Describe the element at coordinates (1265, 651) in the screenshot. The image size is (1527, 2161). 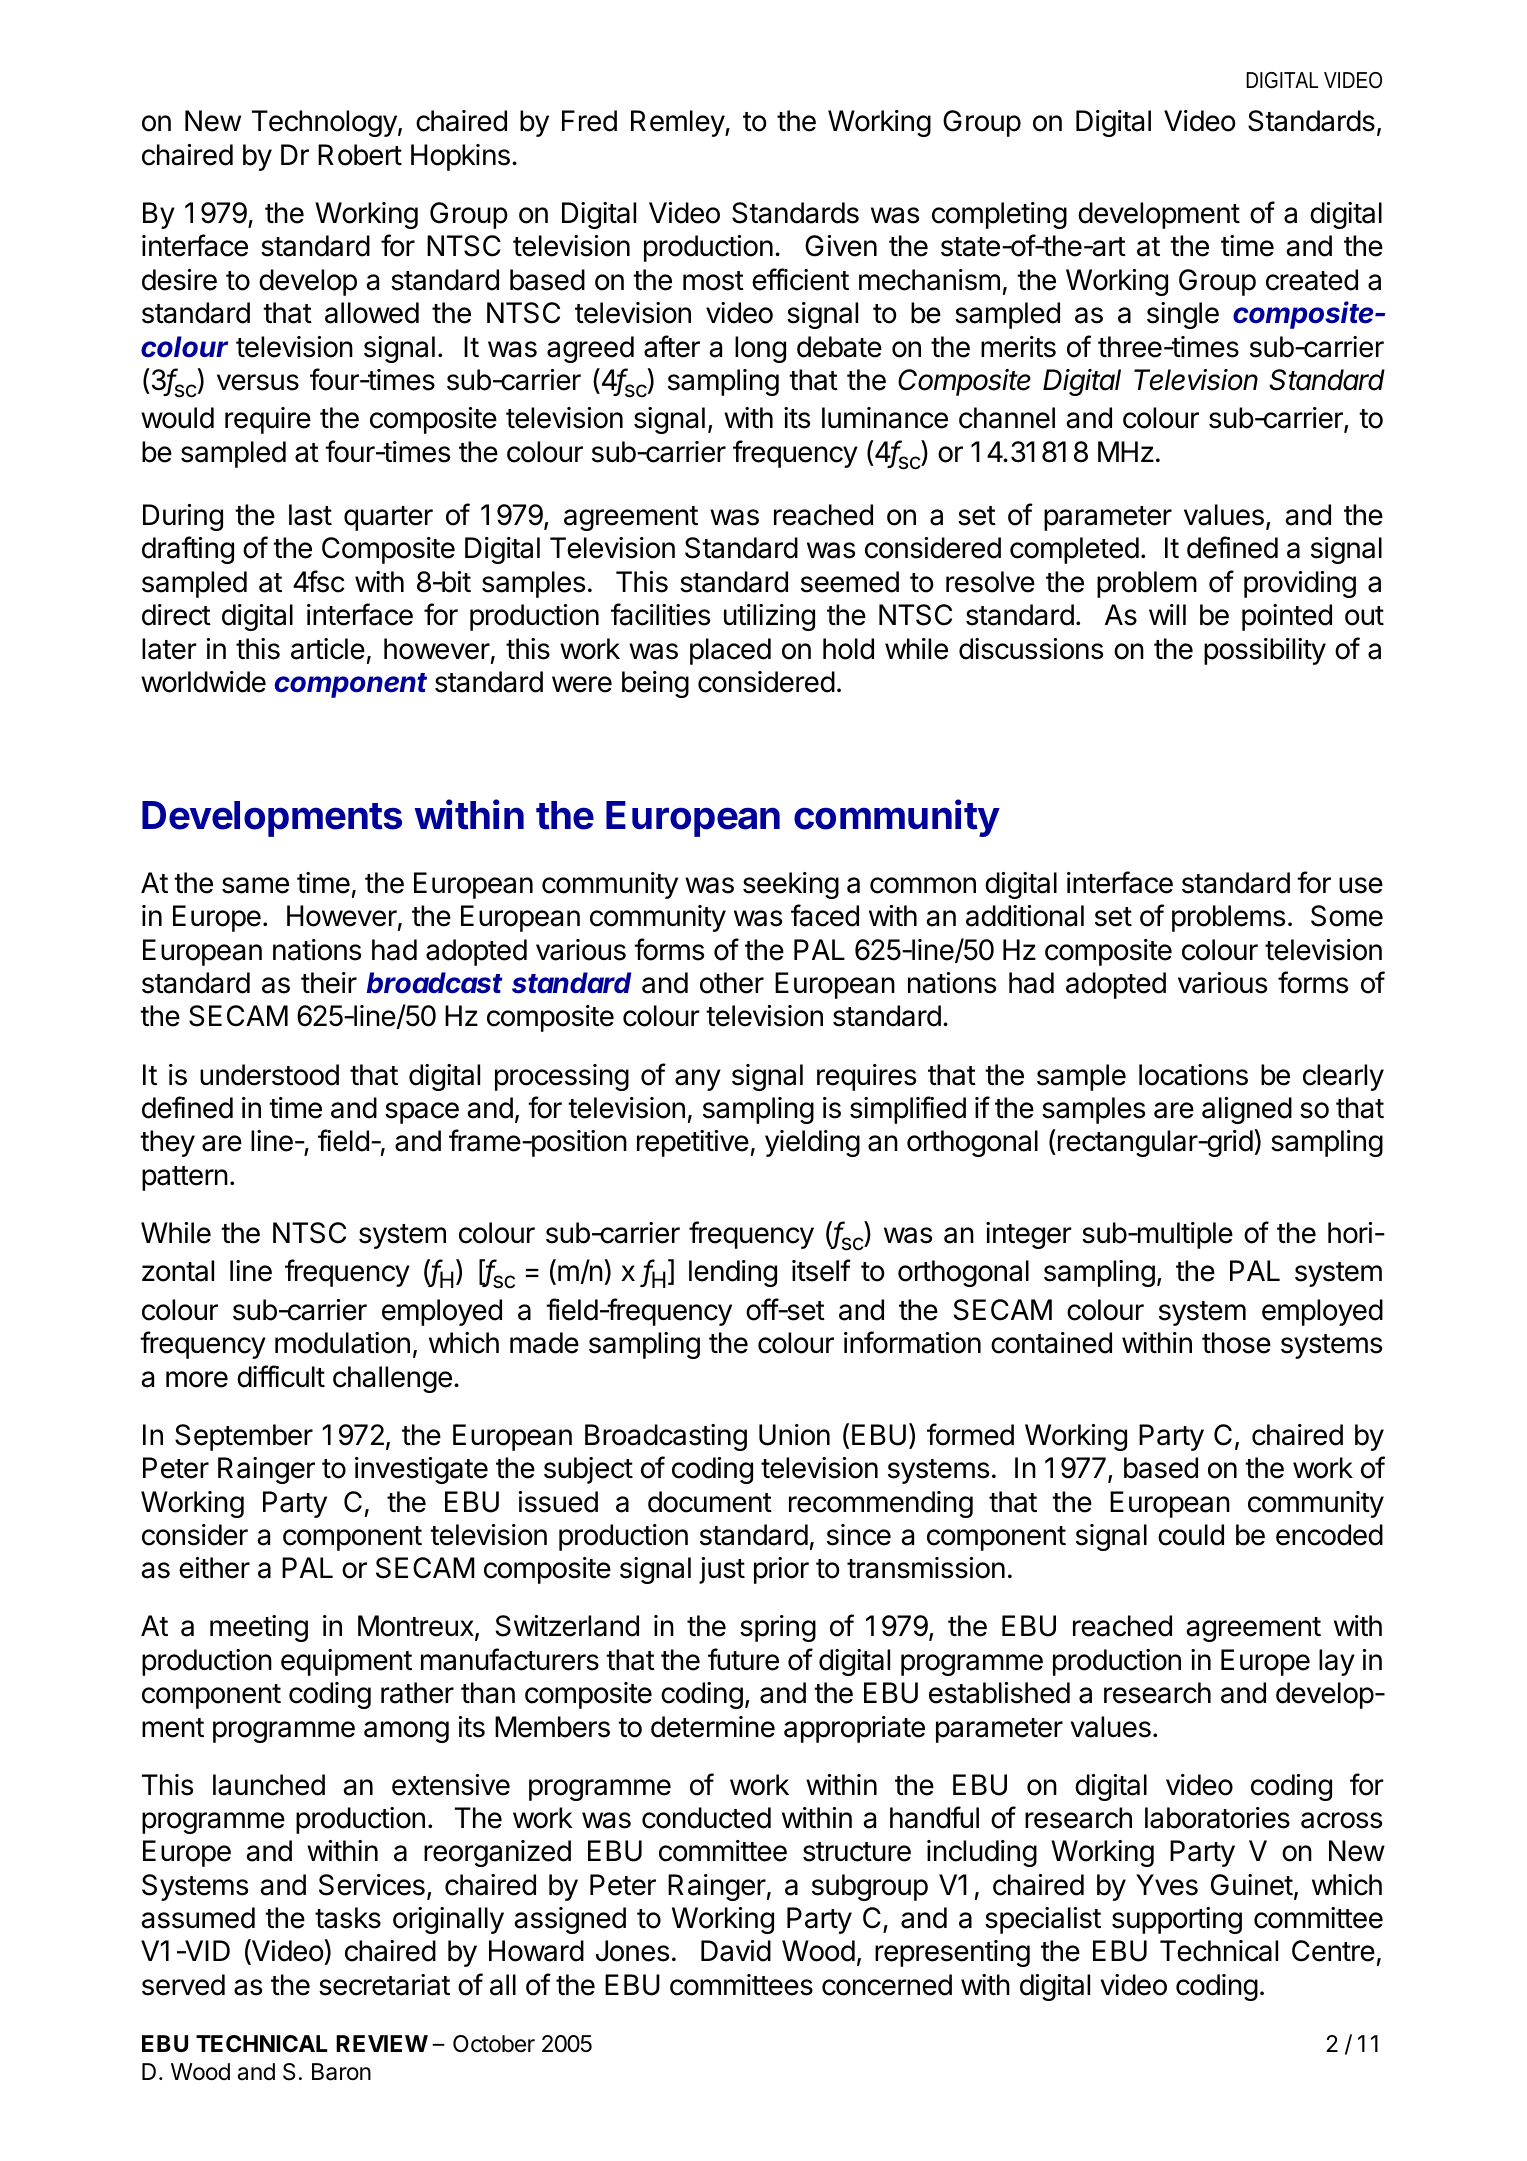
I see `possibility` at that location.
